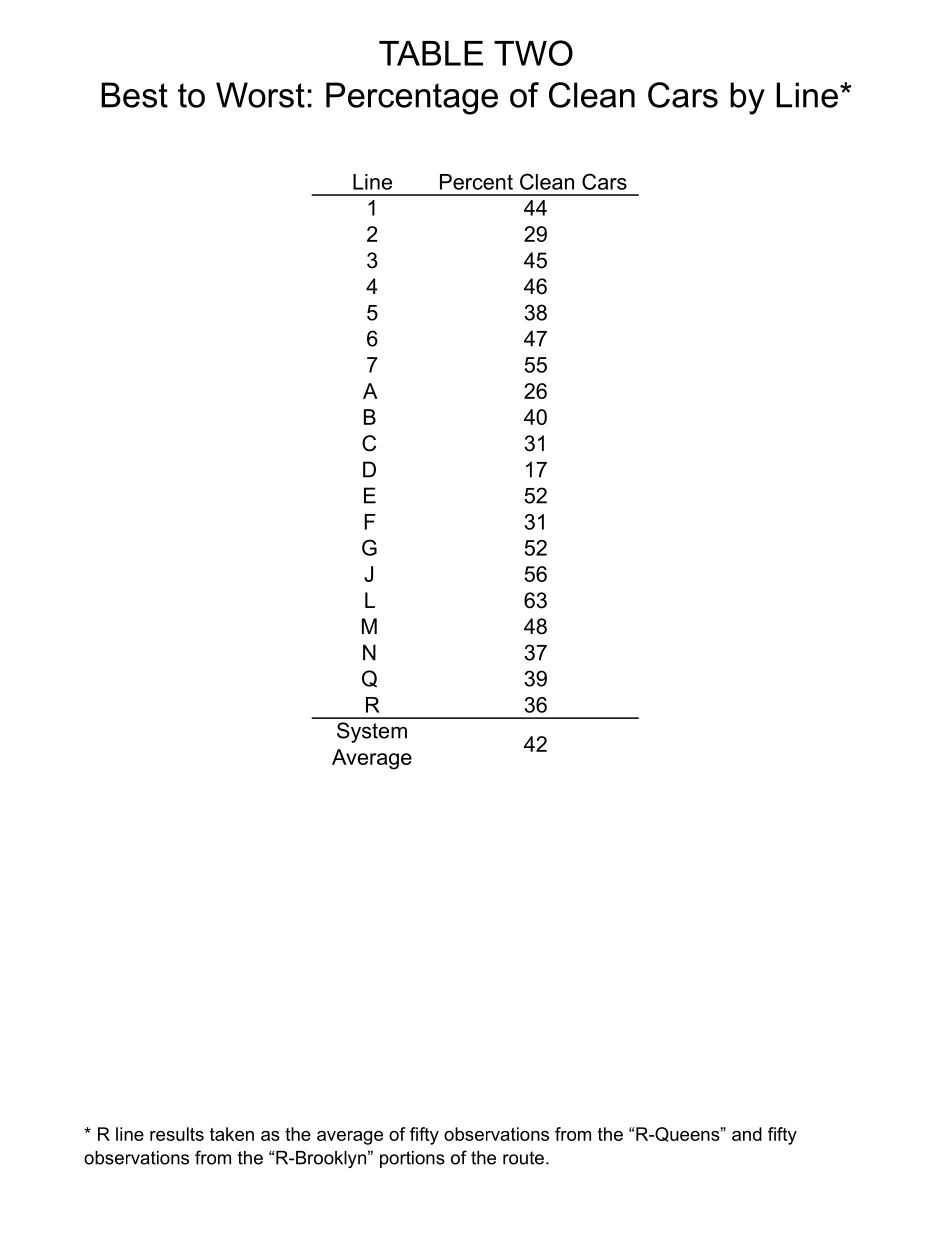  Describe the element at coordinates (260, 95) in the screenshot. I see `Worst` at that location.
